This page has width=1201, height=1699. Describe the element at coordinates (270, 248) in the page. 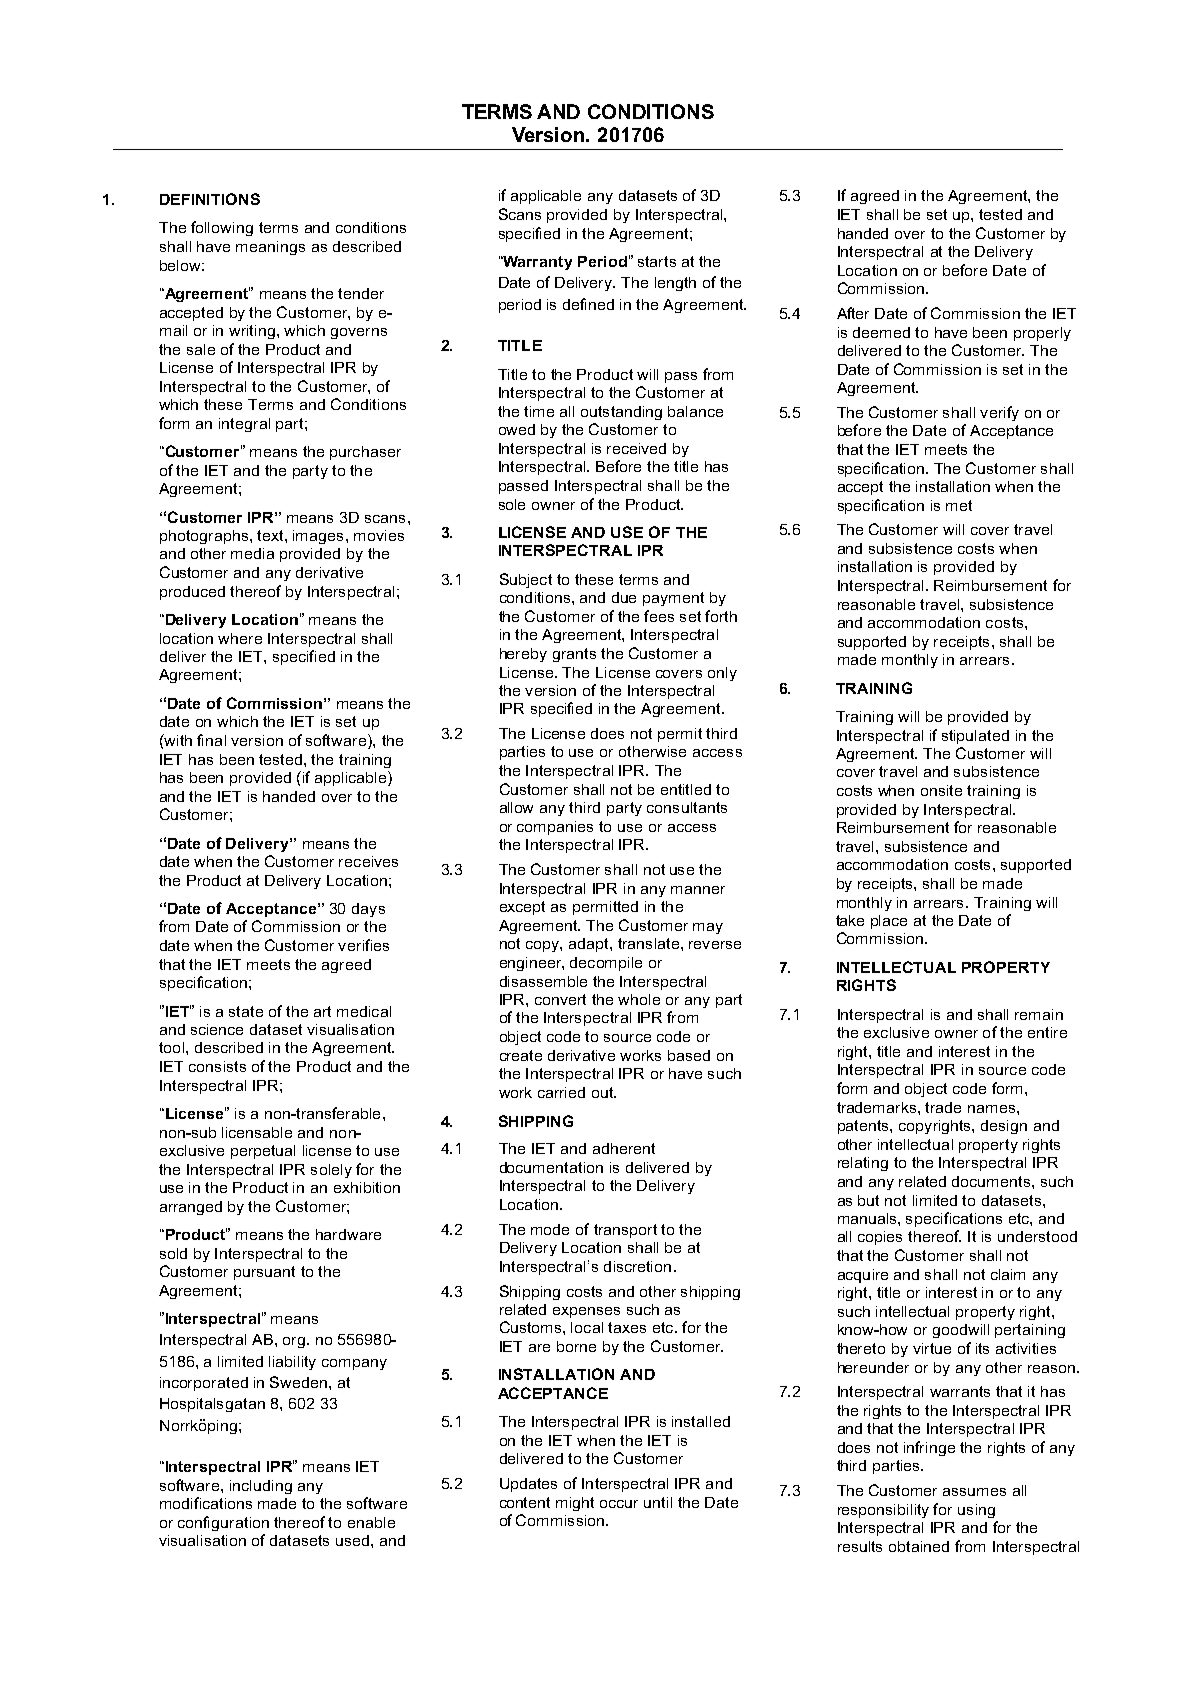

I see `meanings` at that location.
